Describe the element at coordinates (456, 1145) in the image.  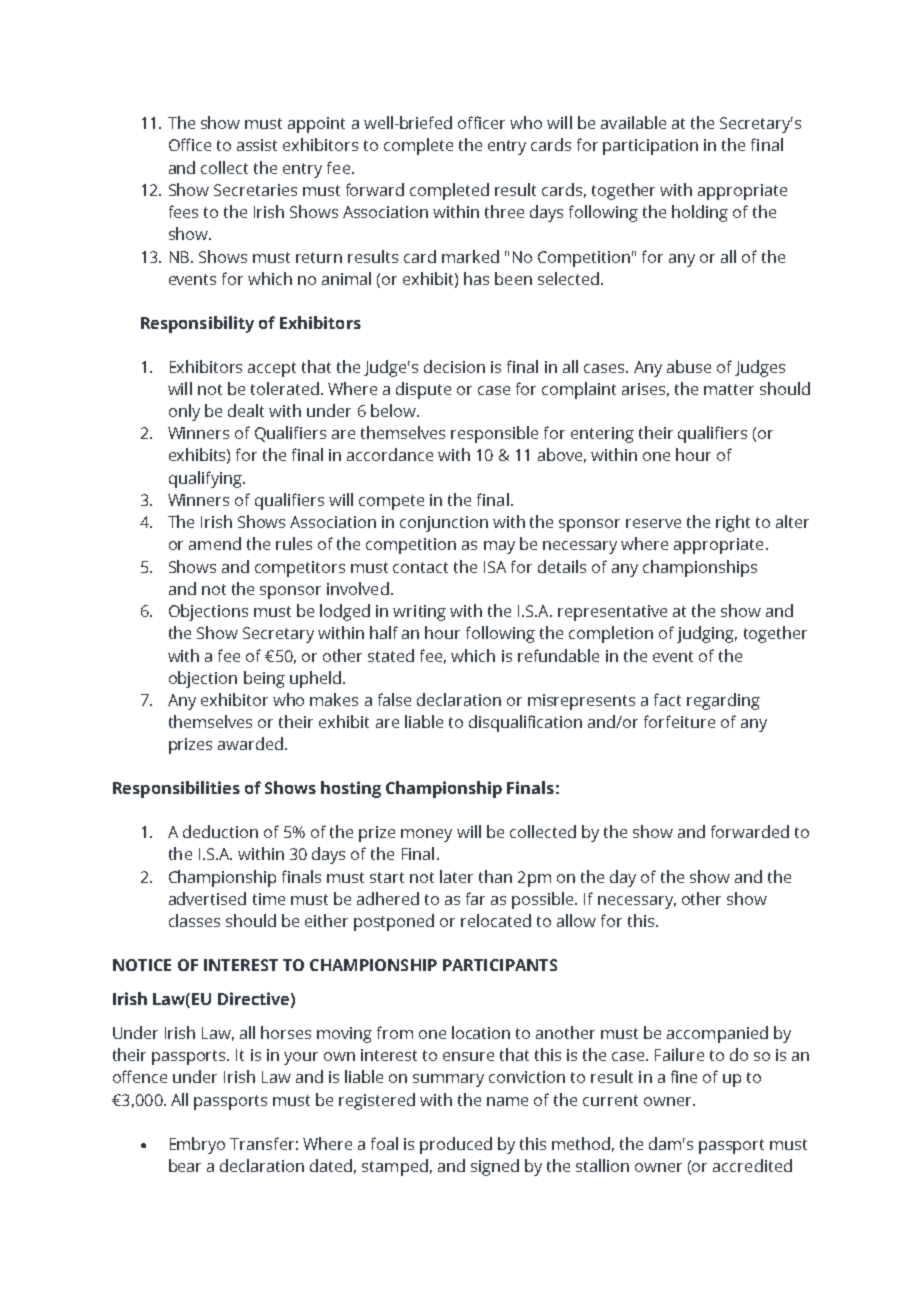
I see `produced` at that location.
